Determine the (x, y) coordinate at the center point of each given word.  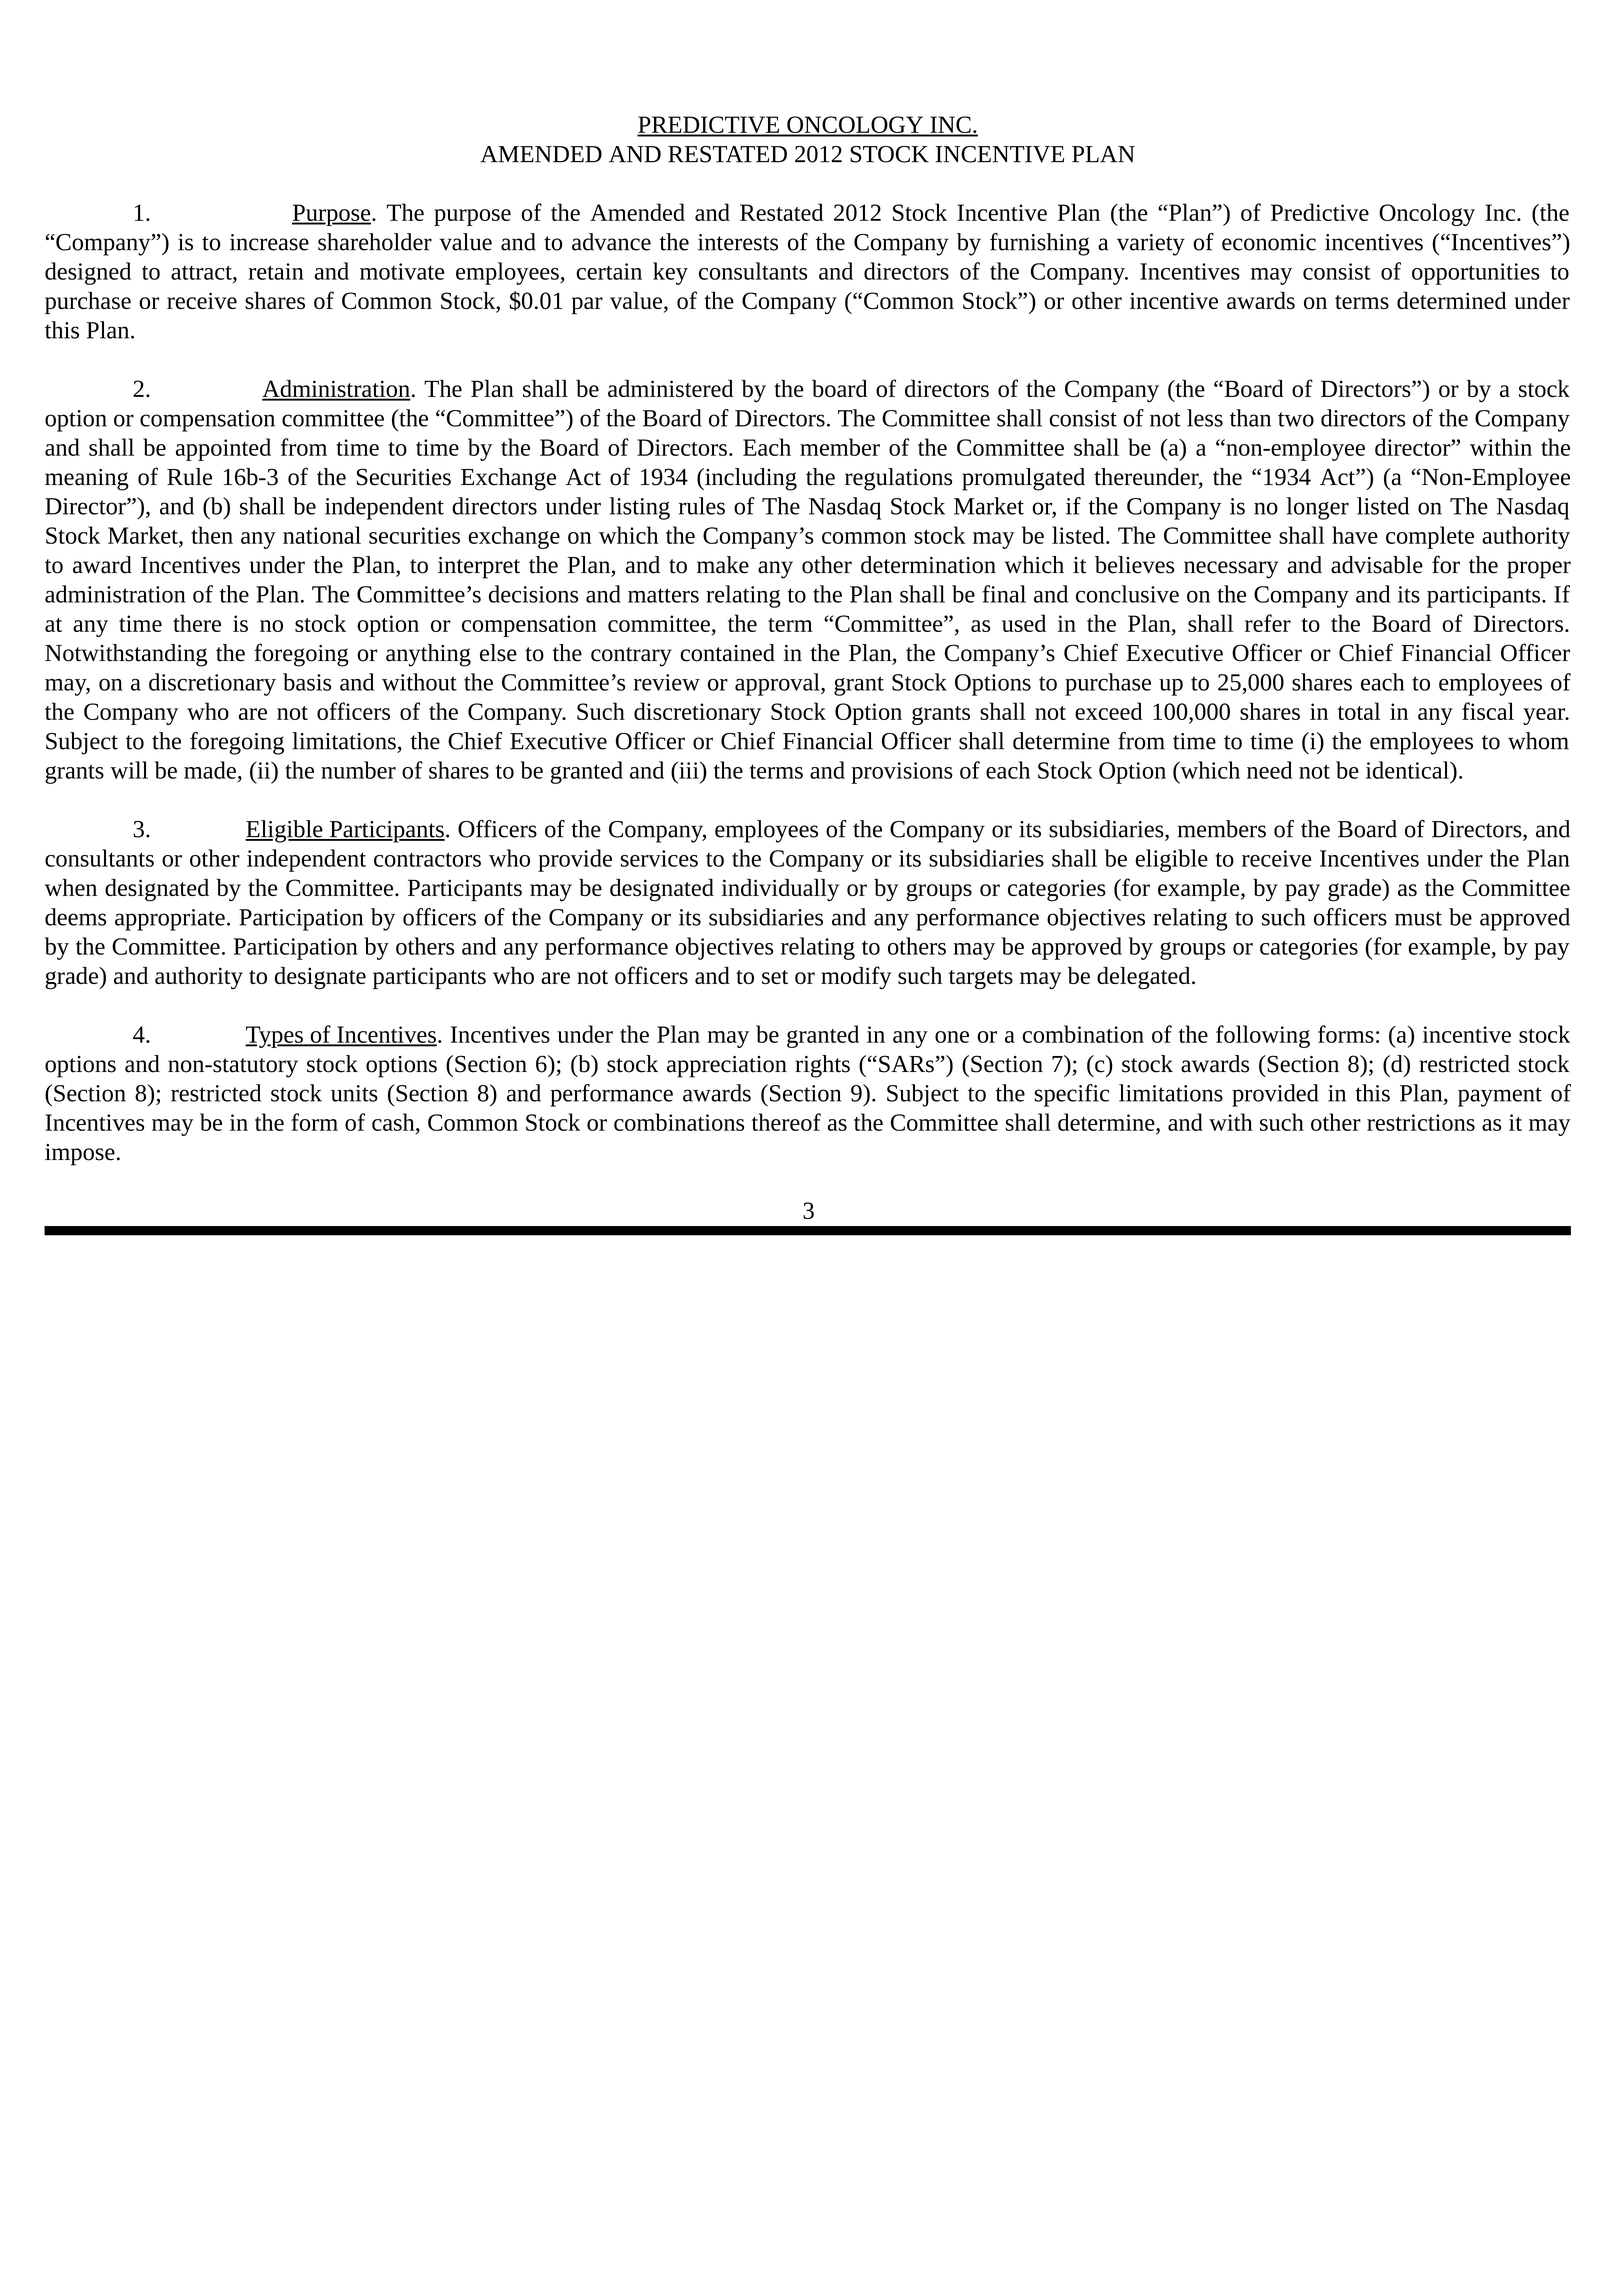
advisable (1377, 565)
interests (738, 242)
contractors (427, 859)
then (212, 535)
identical (1408, 770)
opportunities (1476, 274)
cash (394, 1122)
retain (276, 271)
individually (780, 890)
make (723, 565)
